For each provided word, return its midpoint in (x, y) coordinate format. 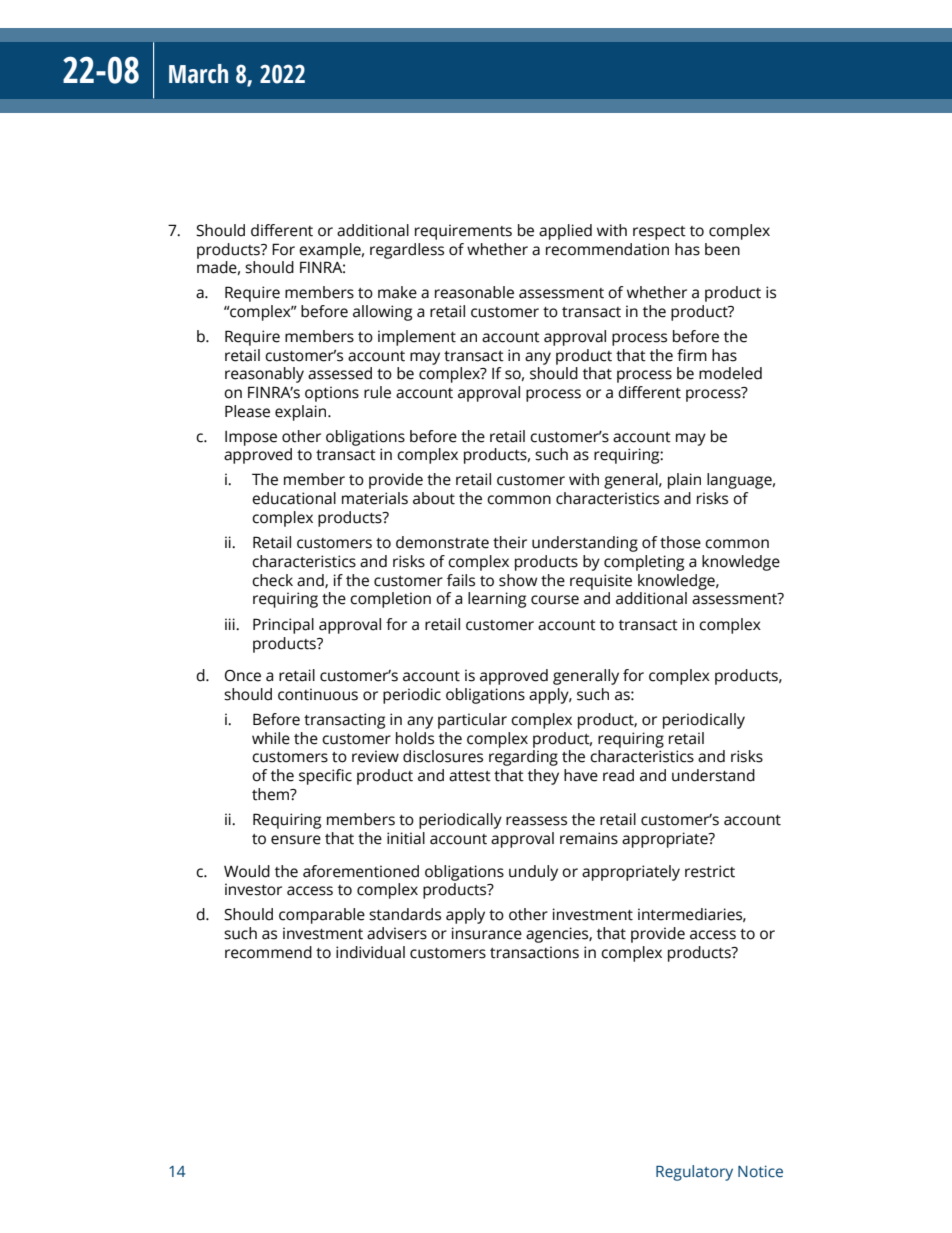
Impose (251, 438)
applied (565, 232)
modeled (730, 373)
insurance (487, 933)
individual (370, 952)
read (618, 775)
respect (659, 233)
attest (470, 776)
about (434, 498)
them (271, 794)
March (198, 74)
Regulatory (694, 1173)
